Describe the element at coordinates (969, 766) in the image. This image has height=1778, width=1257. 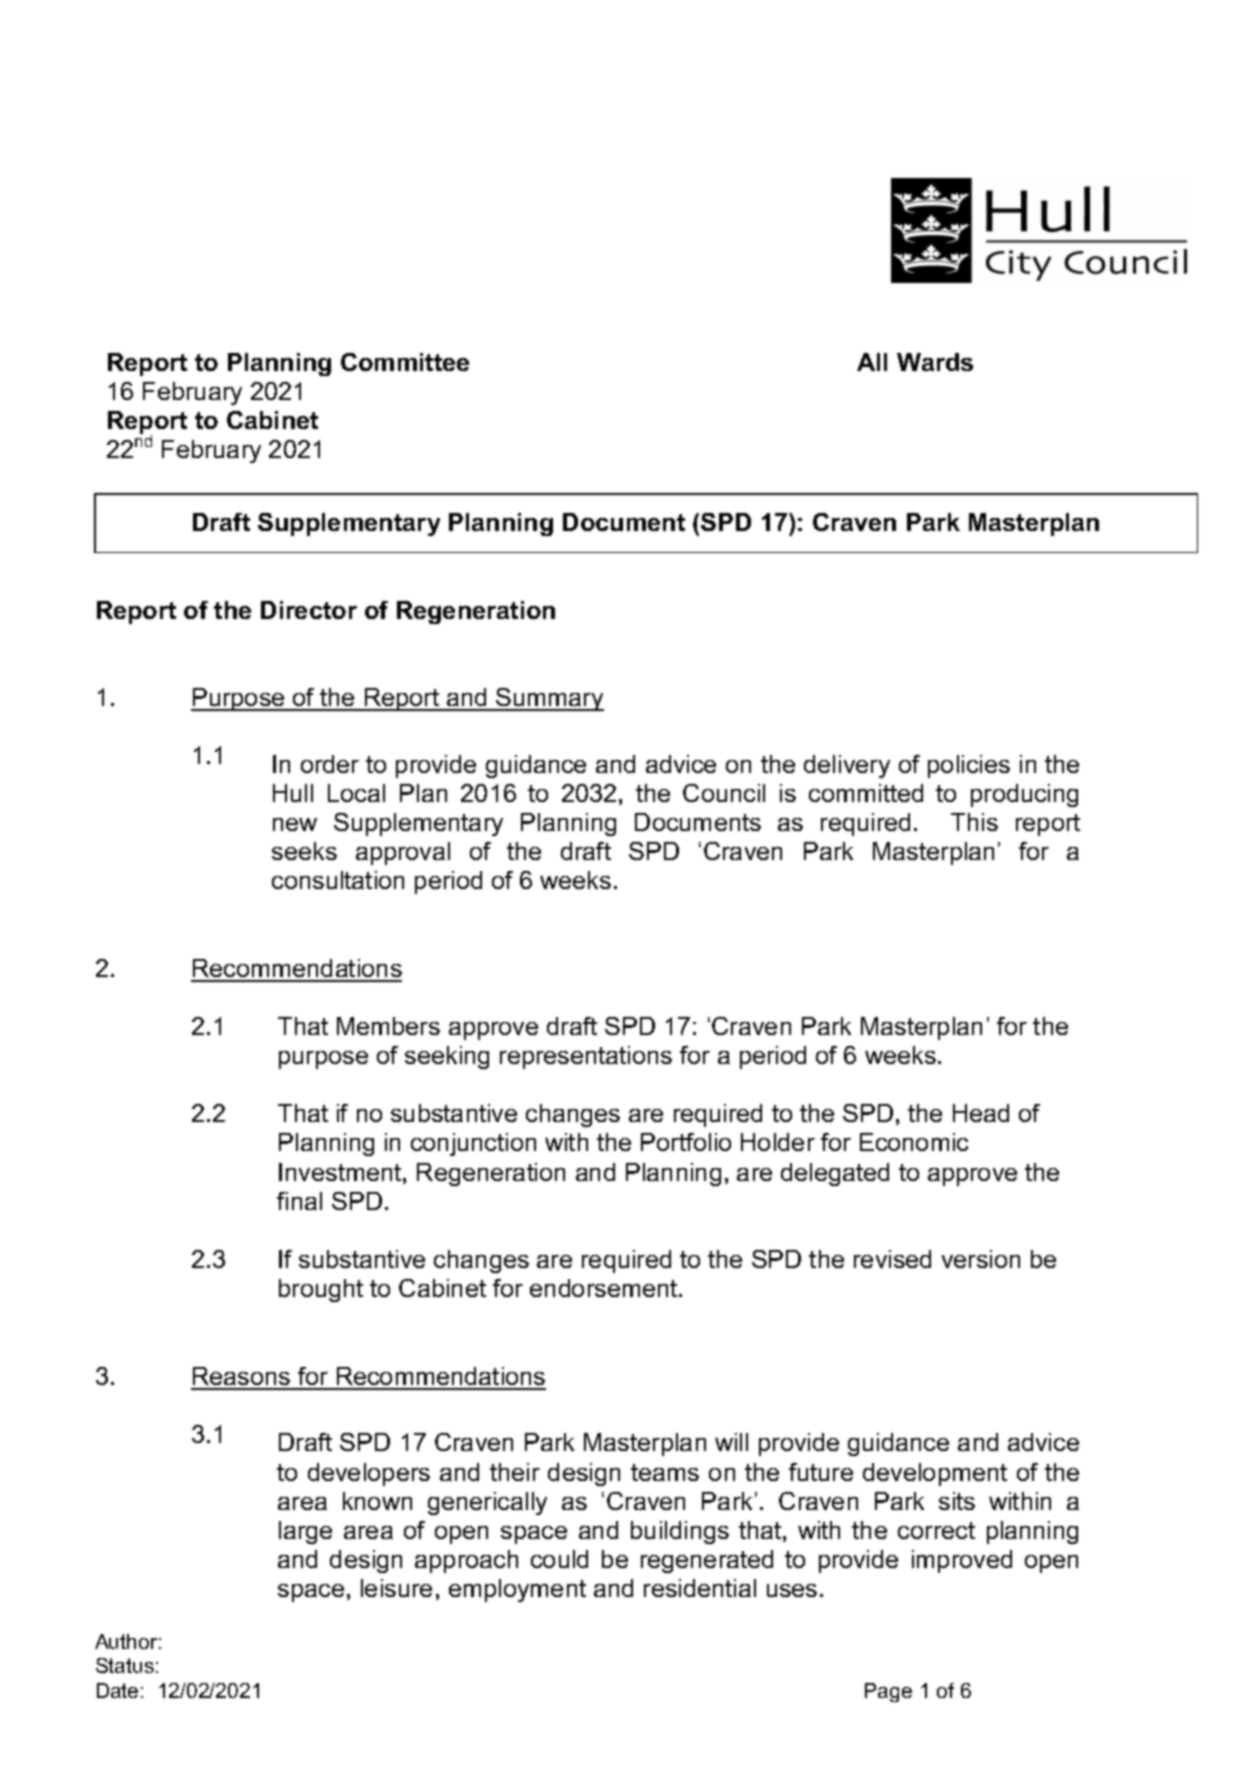
I see `policies` at that location.
